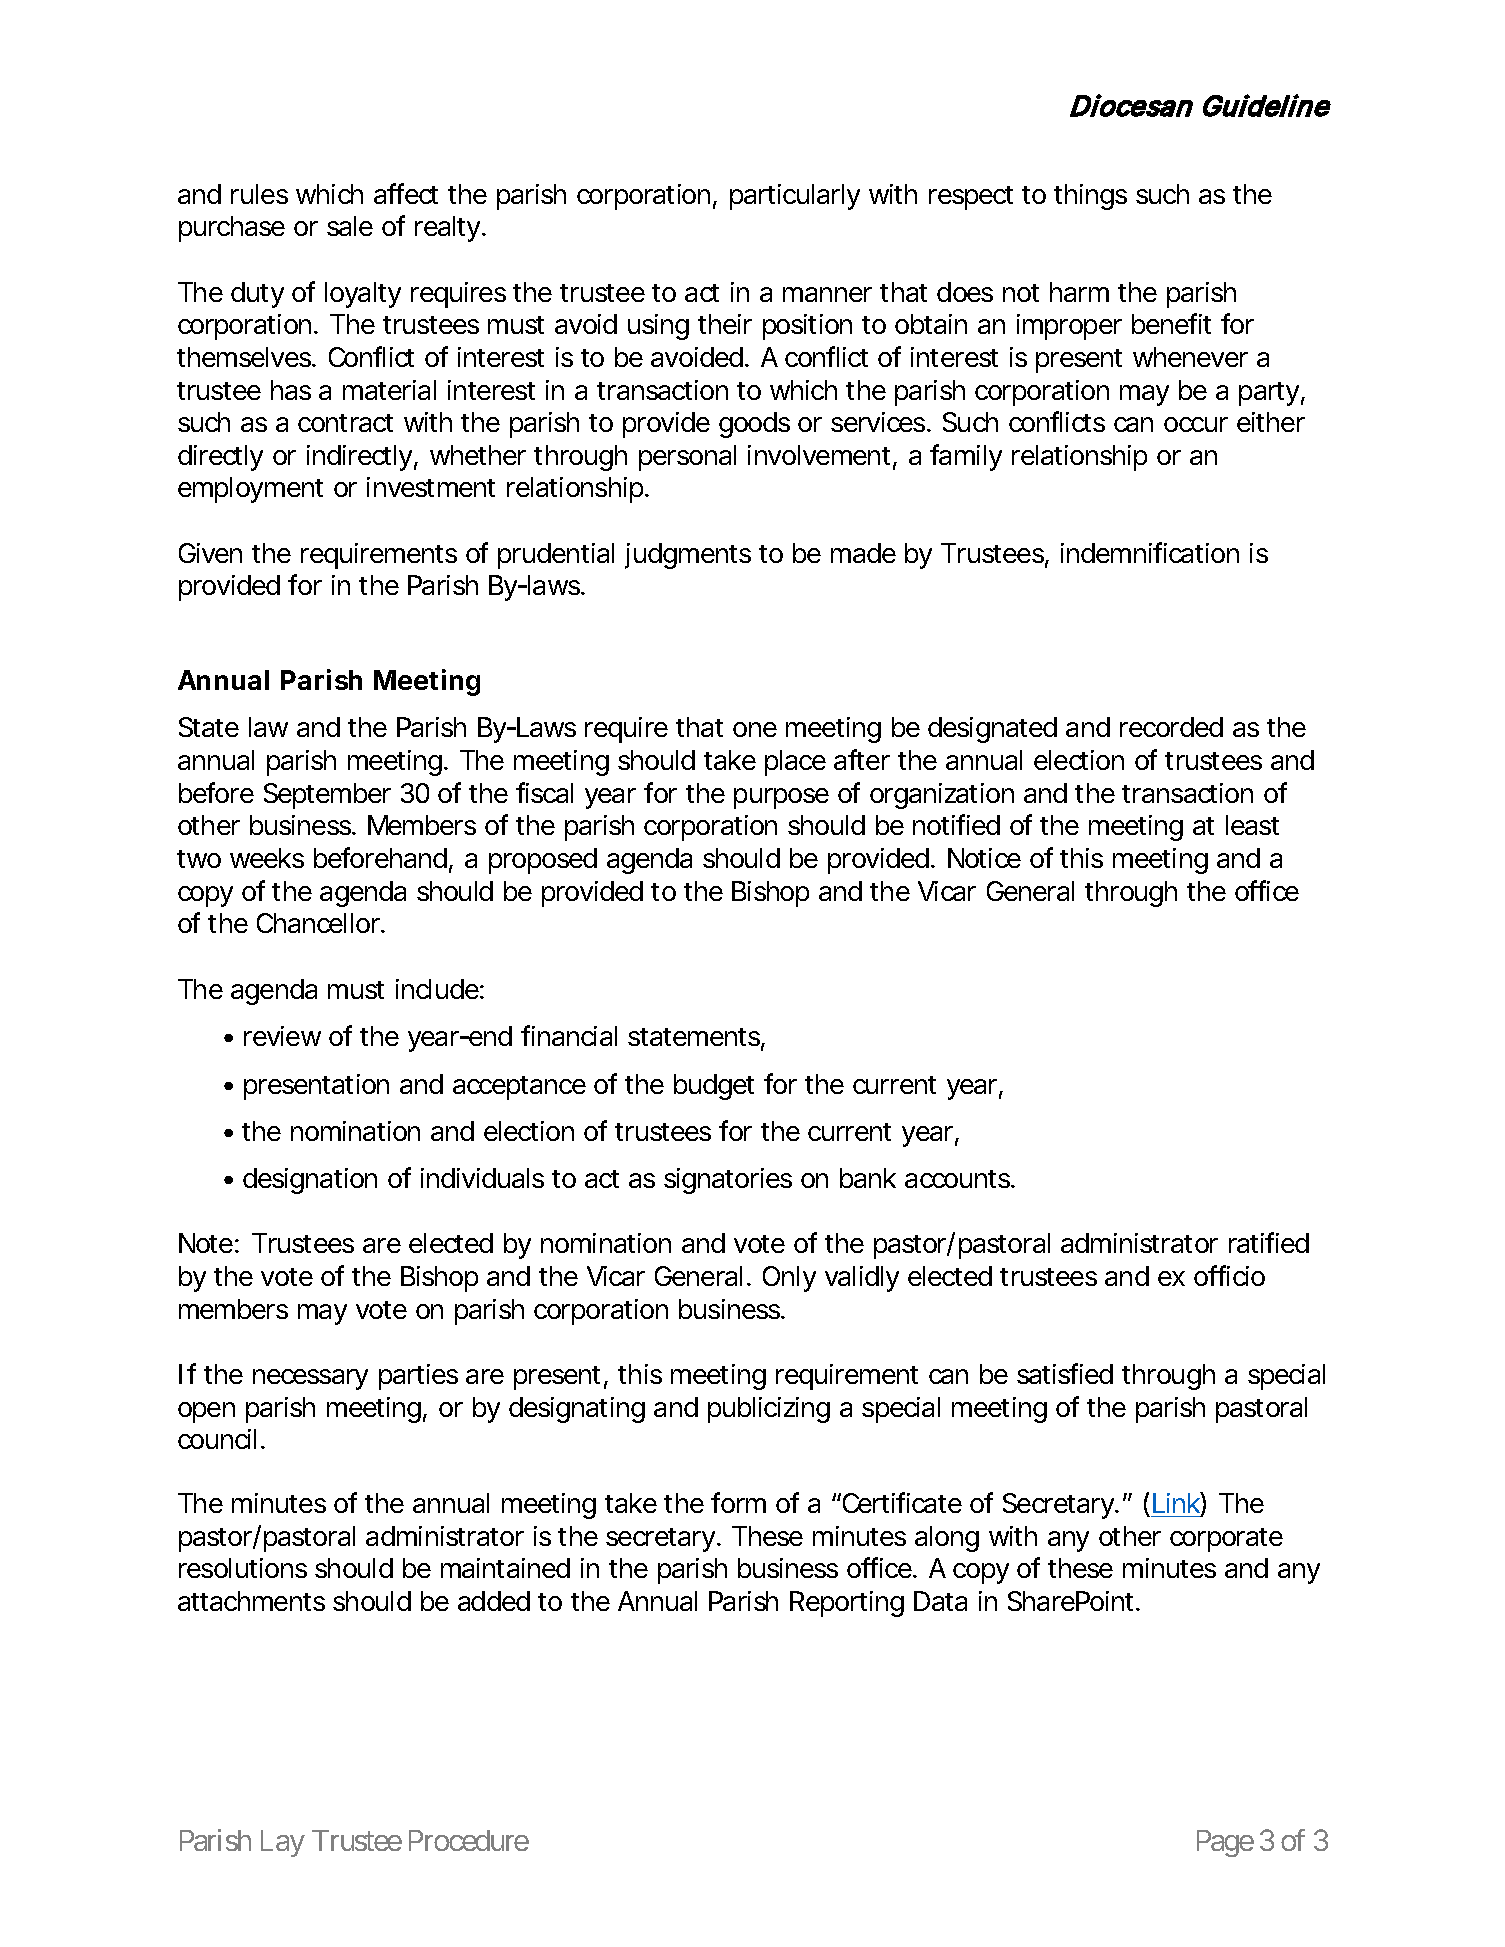 The height and width of the screenshot is (1947, 1505). Describe the element at coordinates (1171, 727) in the screenshot. I see `recorded` at that location.
